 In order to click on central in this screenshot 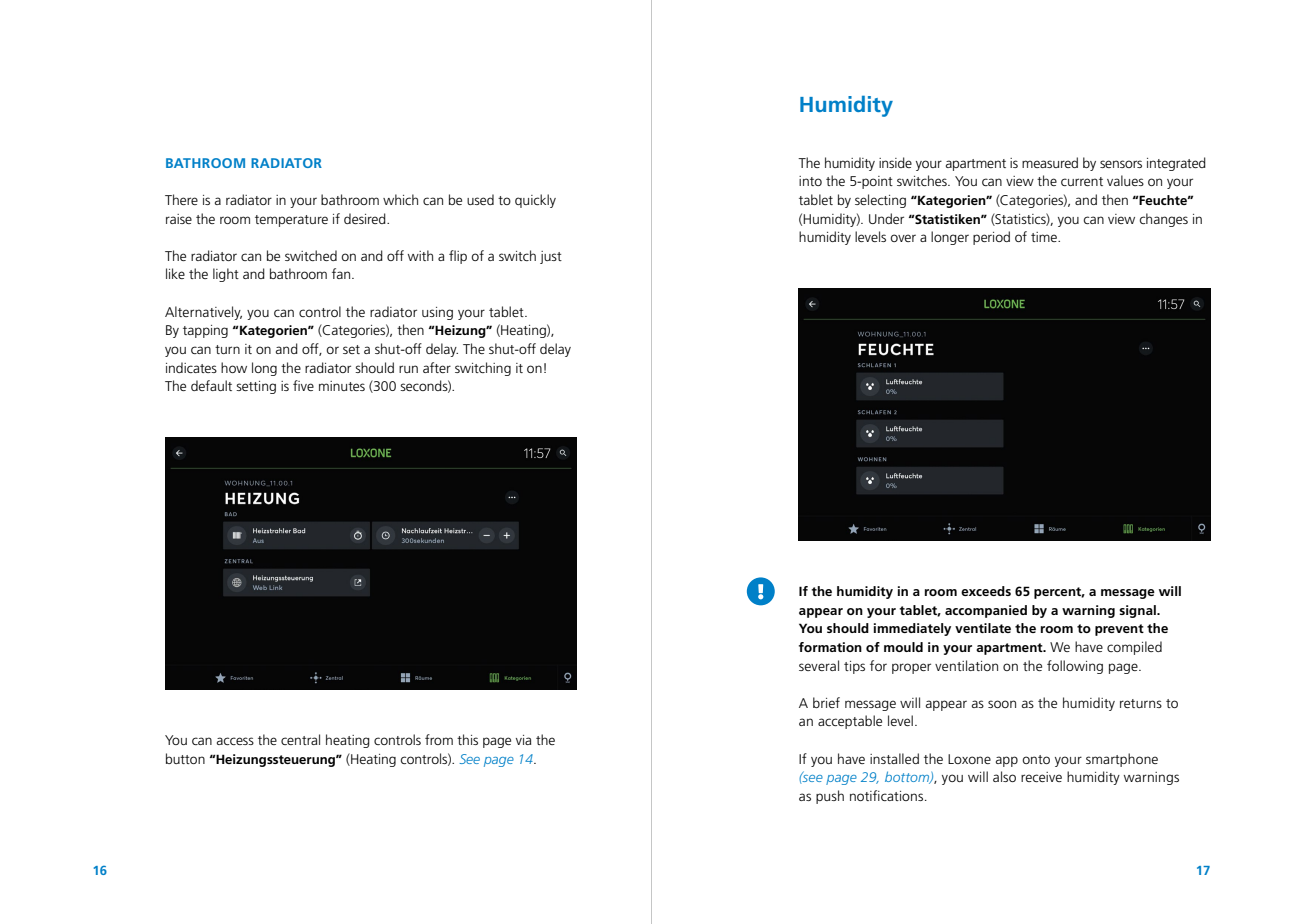, I will do `click(300, 739)`.
